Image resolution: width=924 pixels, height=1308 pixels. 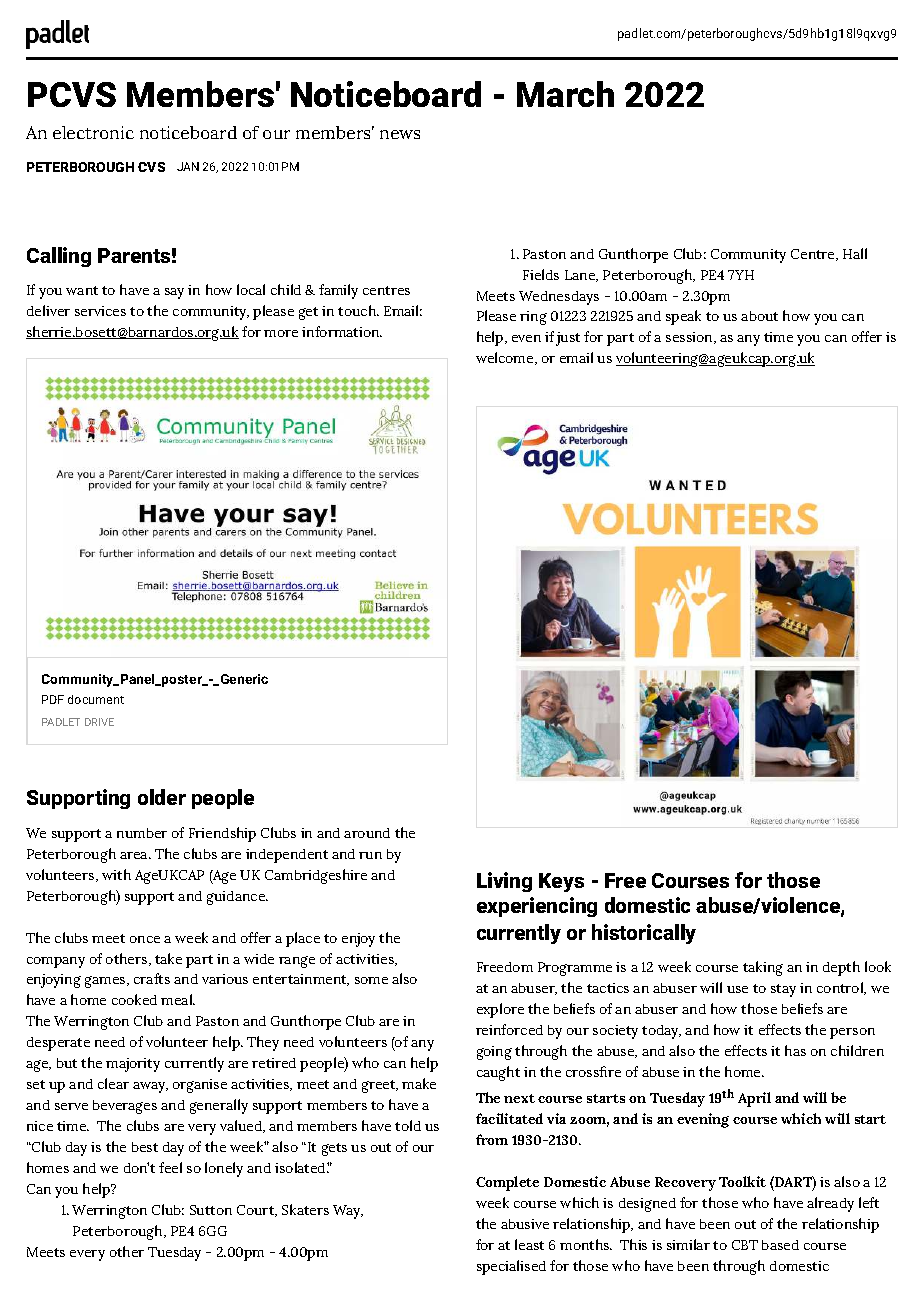 What do you see at coordinates (400, 134) in the document?
I see `news` at bounding box center [400, 134].
